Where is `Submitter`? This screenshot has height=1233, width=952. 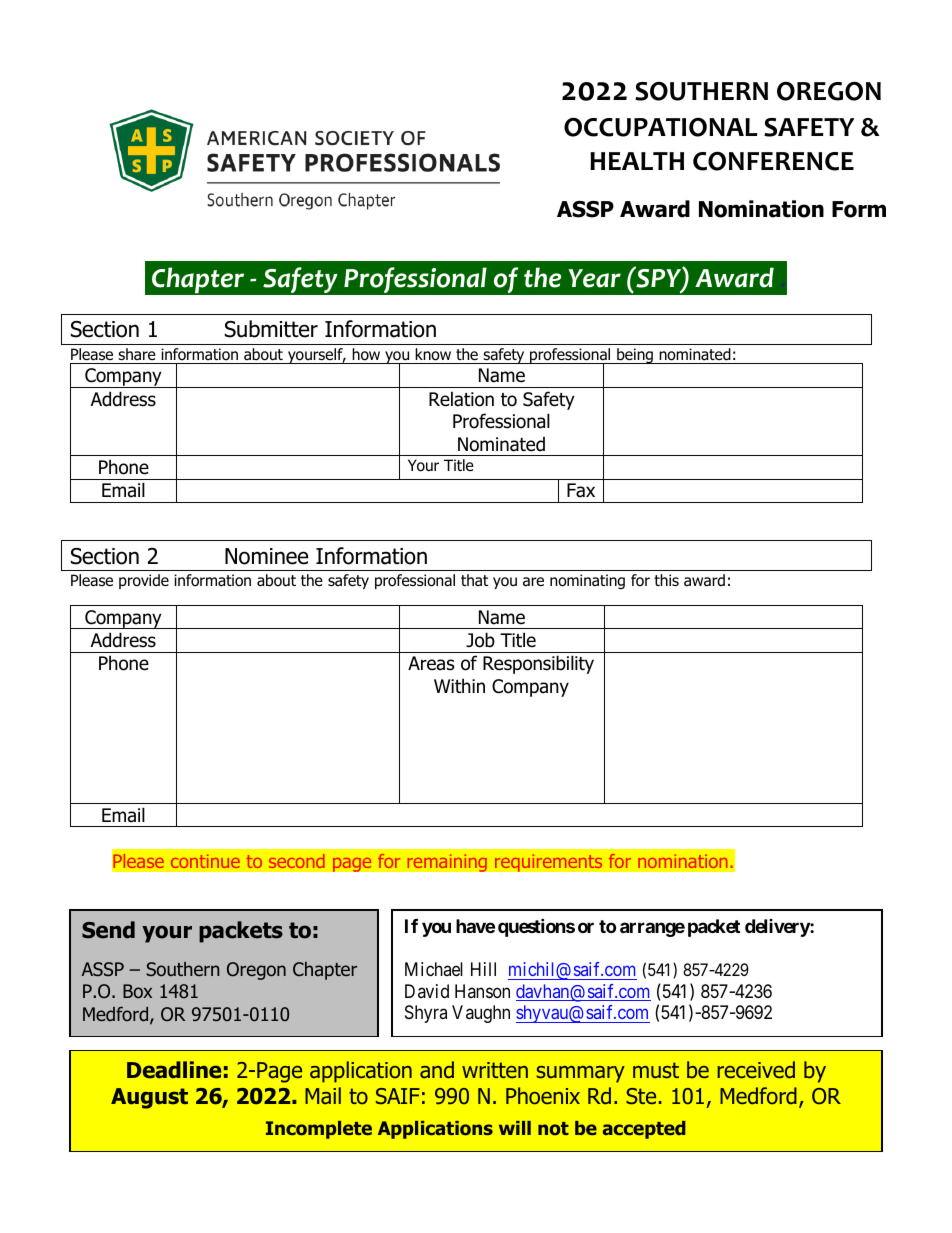 Submitter is located at coordinates (271, 329).
